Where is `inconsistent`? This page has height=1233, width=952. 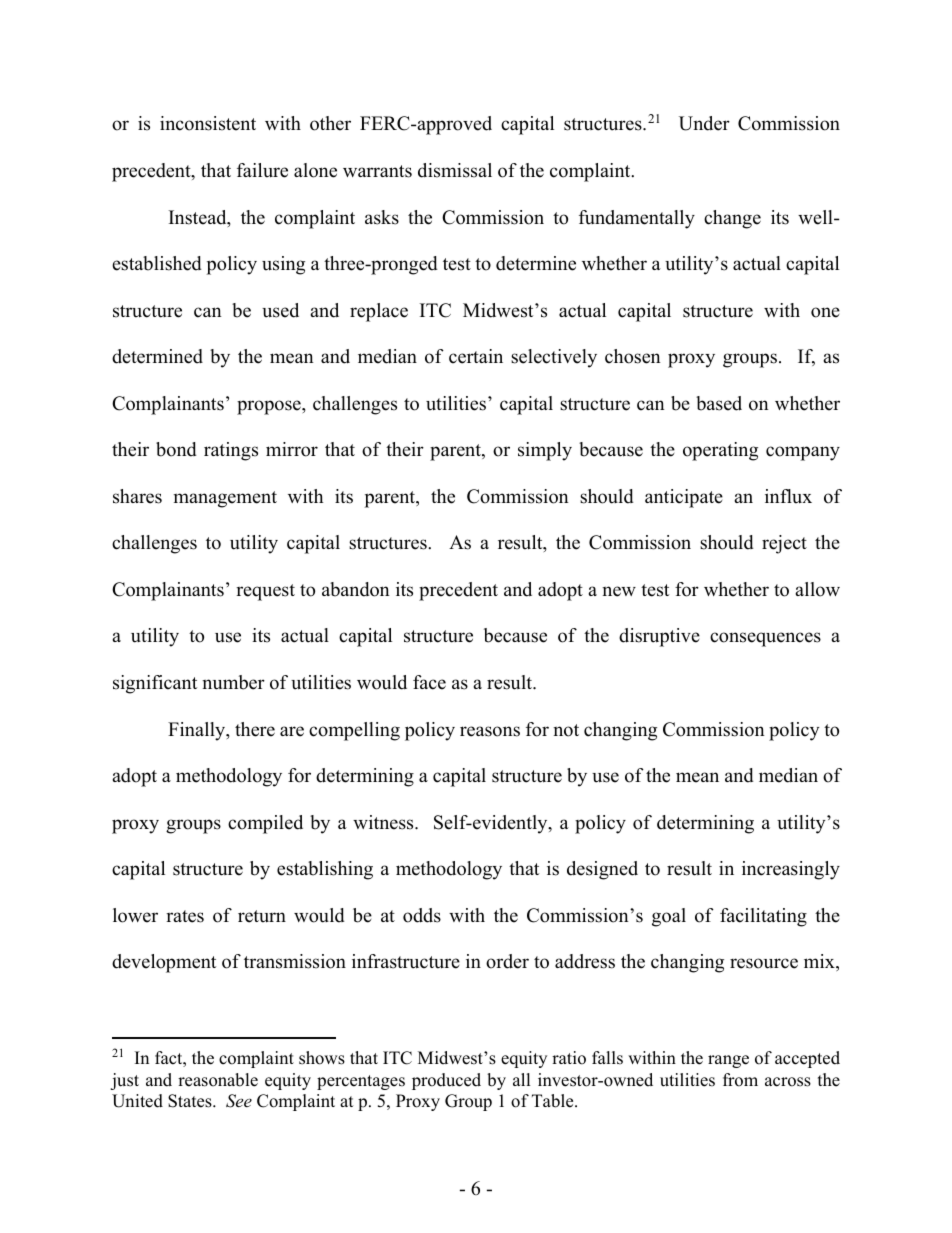
inconsistent is located at coordinates (208, 123).
